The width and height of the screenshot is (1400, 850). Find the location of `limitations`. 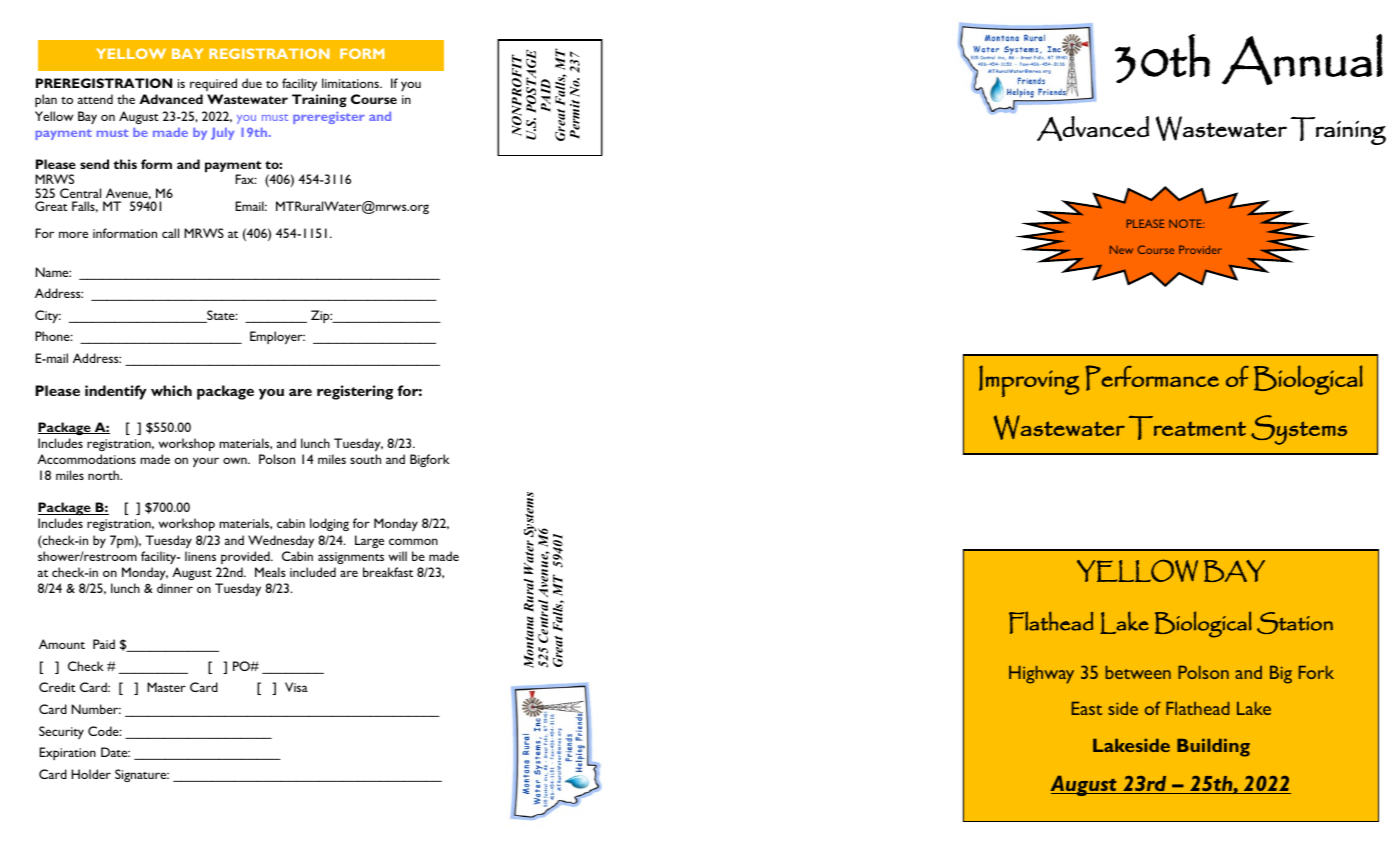

limitations is located at coordinates (351, 83).
